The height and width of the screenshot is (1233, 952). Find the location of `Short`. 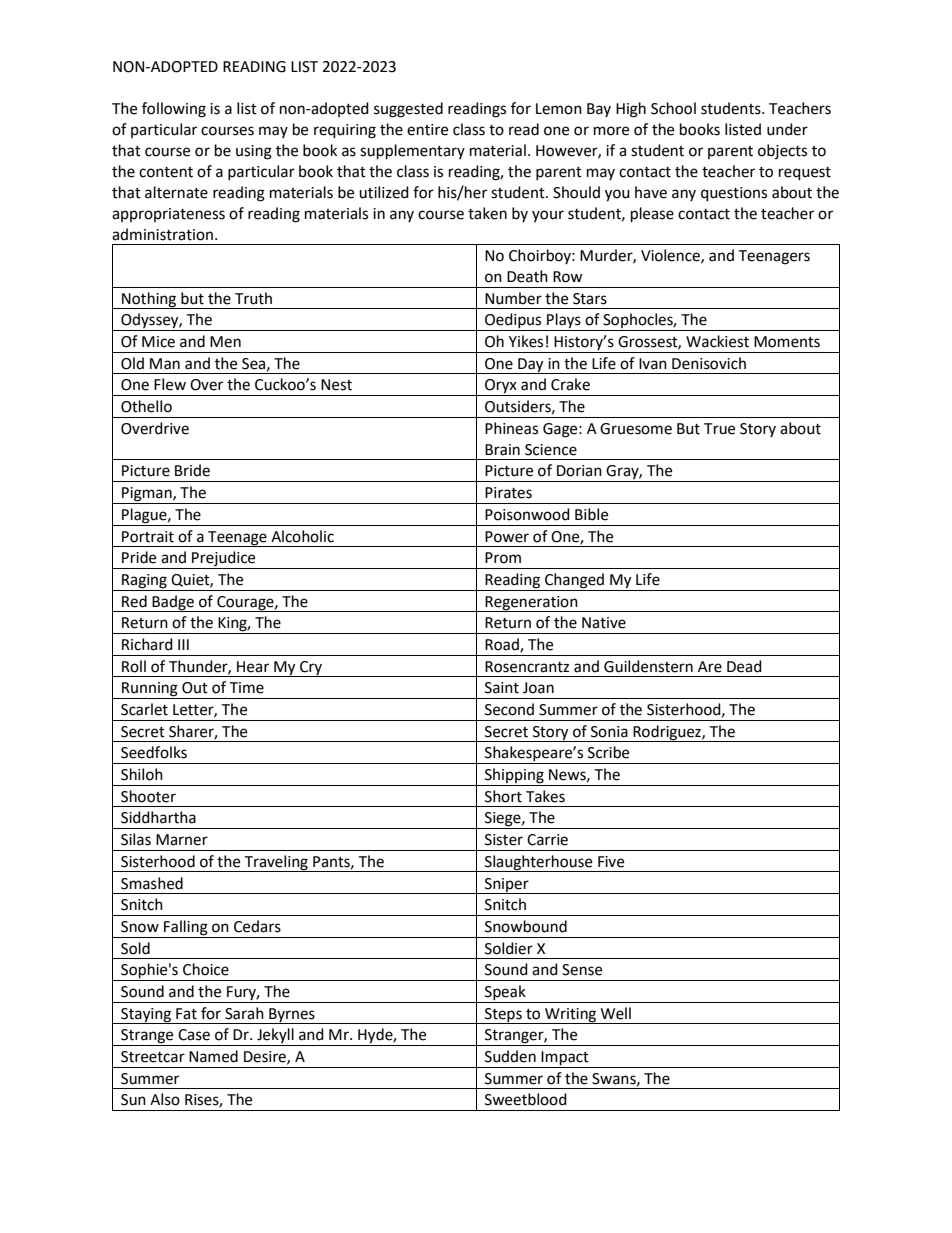

Short is located at coordinates (503, 796).
